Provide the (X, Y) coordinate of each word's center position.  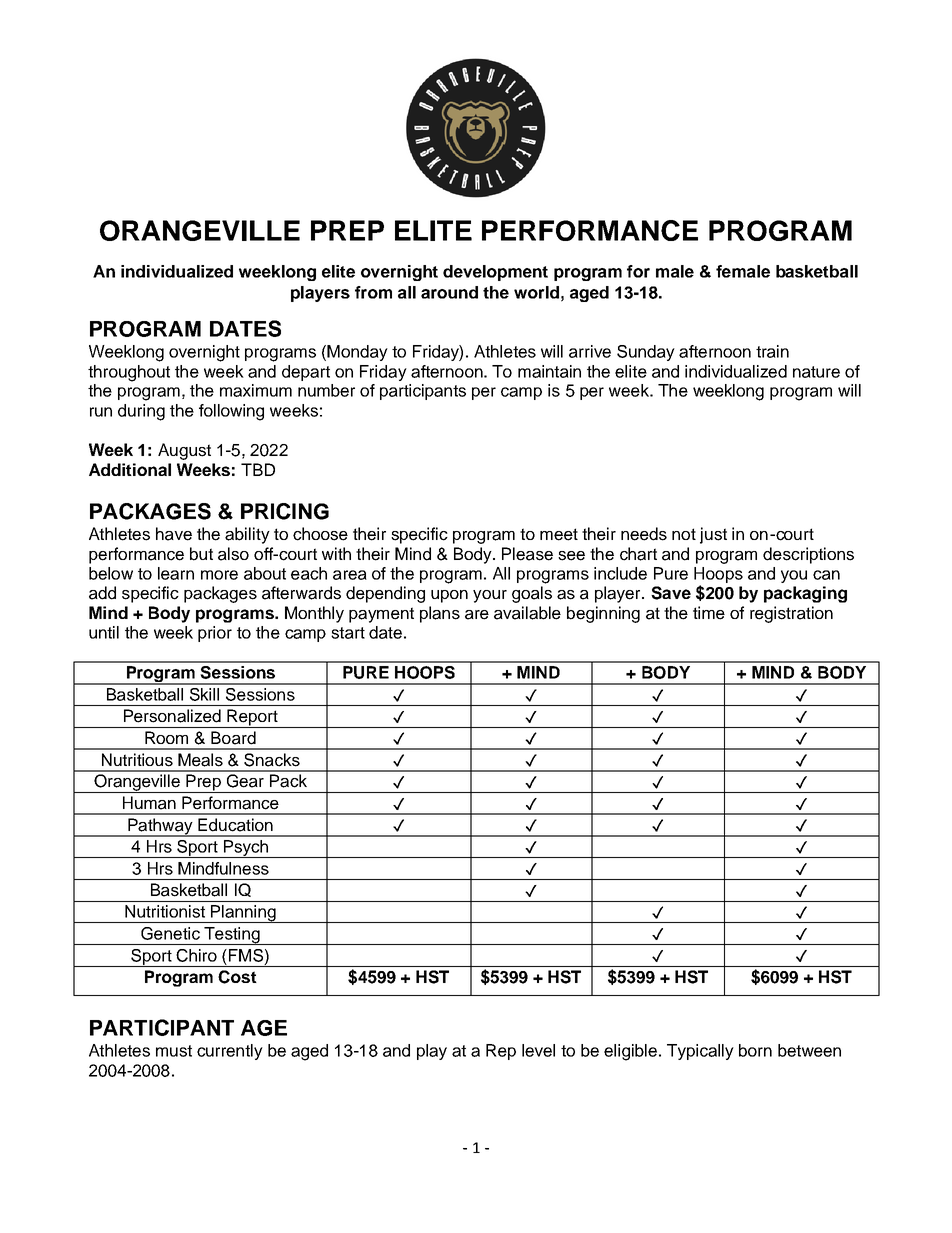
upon (449, 596)
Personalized (172, 716)
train (772, 351)
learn (176, 573)
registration (791, 614)
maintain (549, 371)
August (184, 451)
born (755, 1050)
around (449, 292)
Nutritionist (165, 911)
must (174, 1051)
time (709, 613)
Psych (245, 849)
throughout (129, 373)
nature (816, 372)
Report (252, 718)
